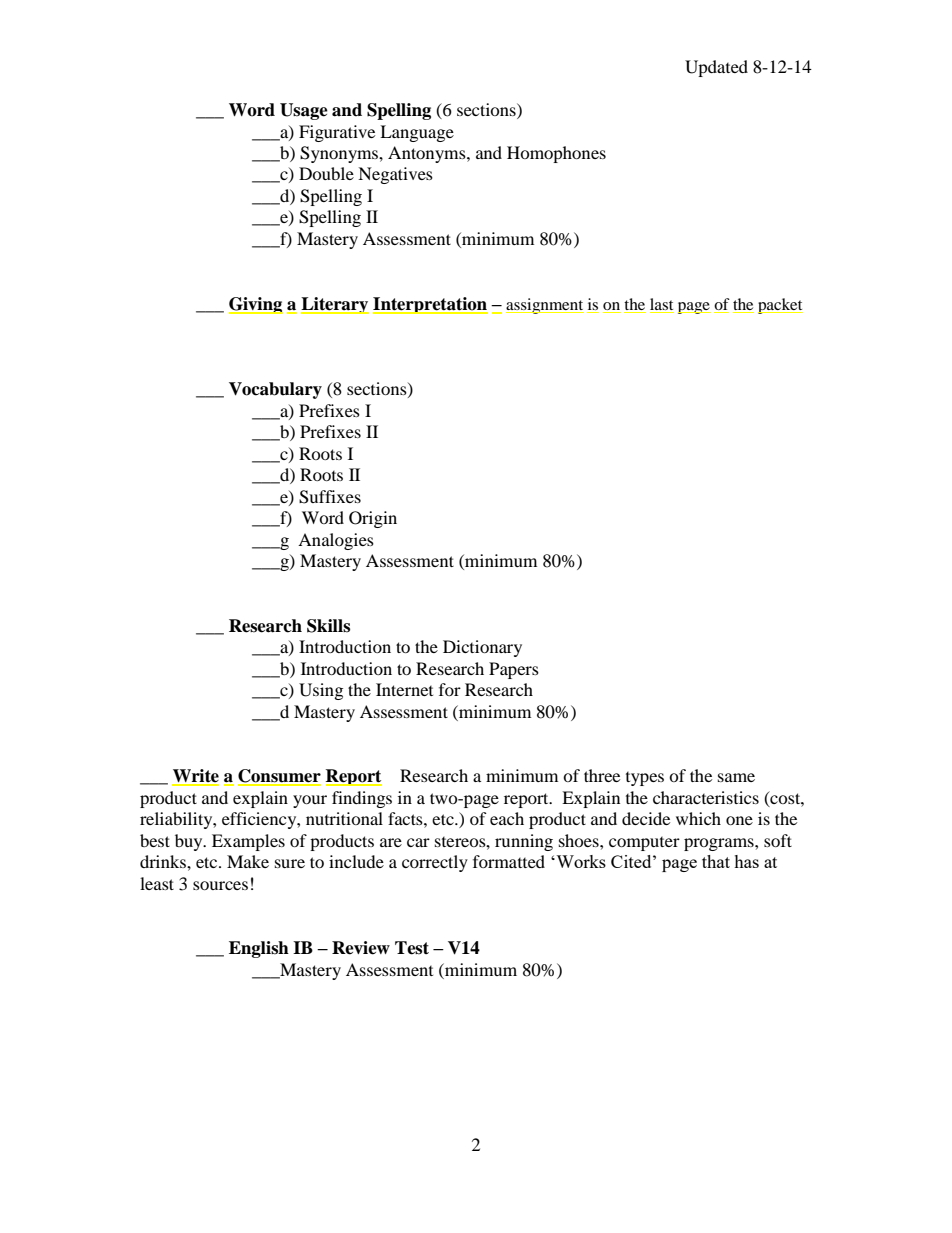  What do you see at coordinates (304, 111) in the image?
I see `Usage` at bounding box center [304, 111].
